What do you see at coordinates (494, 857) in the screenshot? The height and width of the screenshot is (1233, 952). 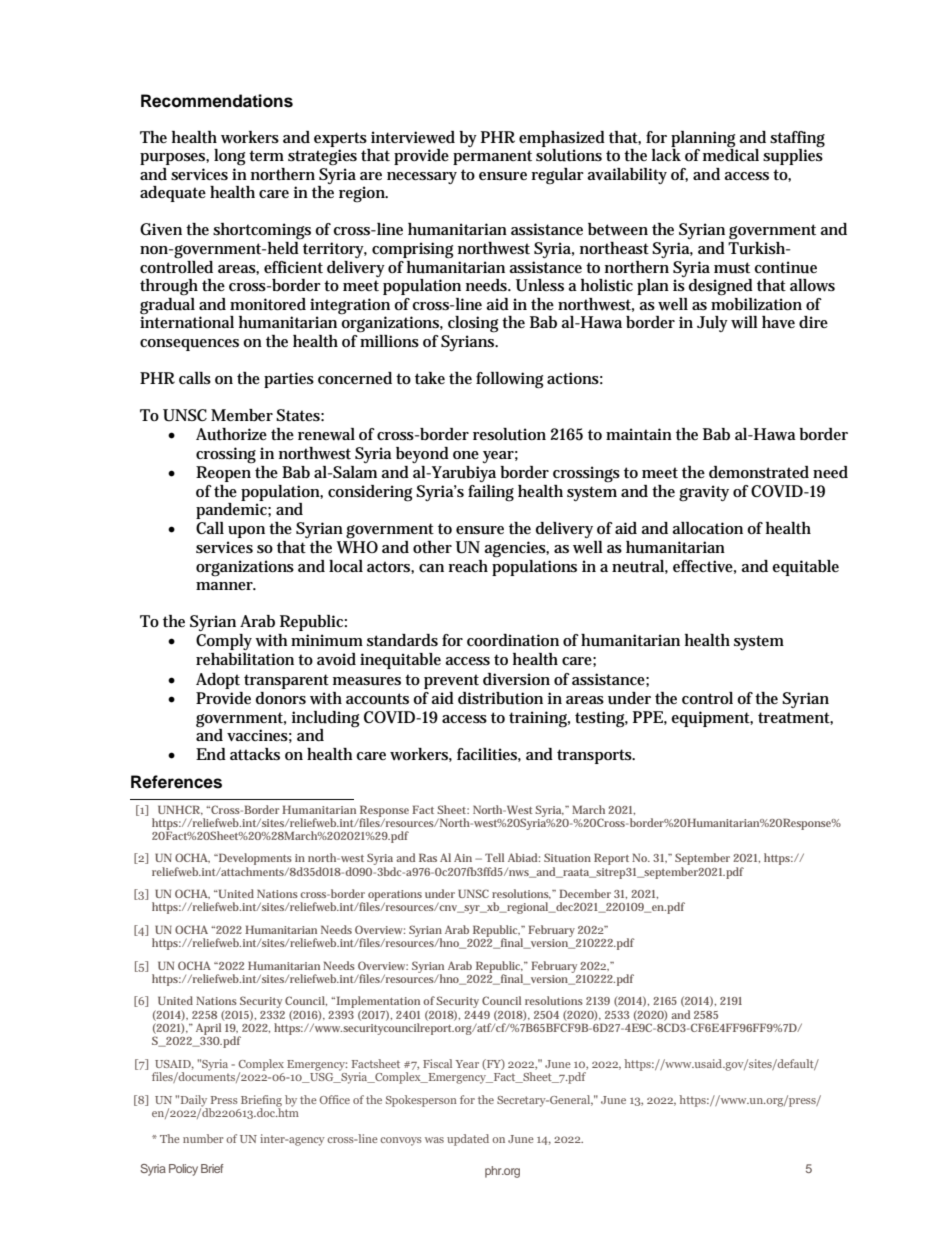 I see `Tell` at bounding box center [494, 857].
